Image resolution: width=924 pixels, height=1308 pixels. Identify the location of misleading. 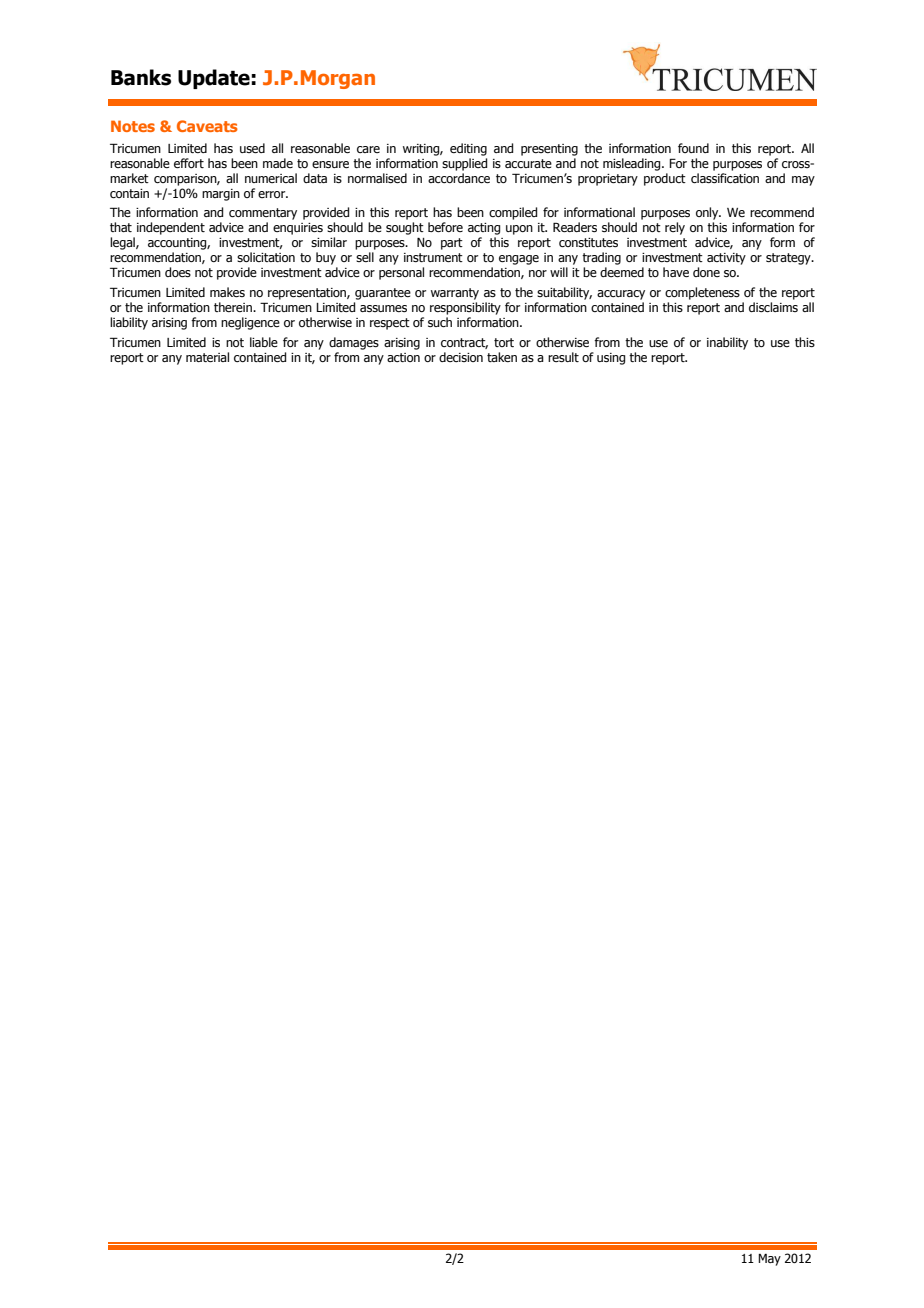
(633, 164).
